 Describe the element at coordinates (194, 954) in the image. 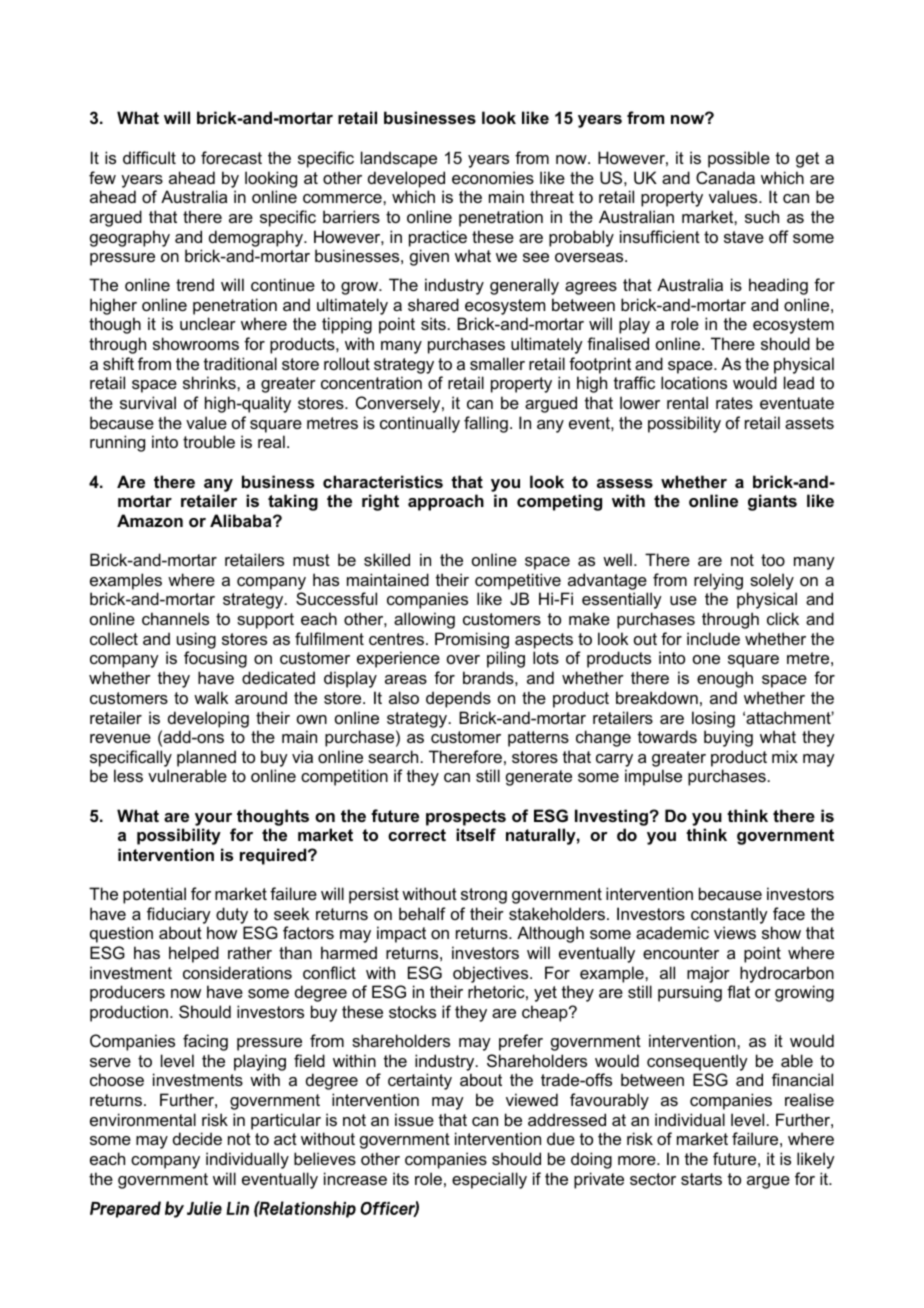

I see `helped` at that location.
